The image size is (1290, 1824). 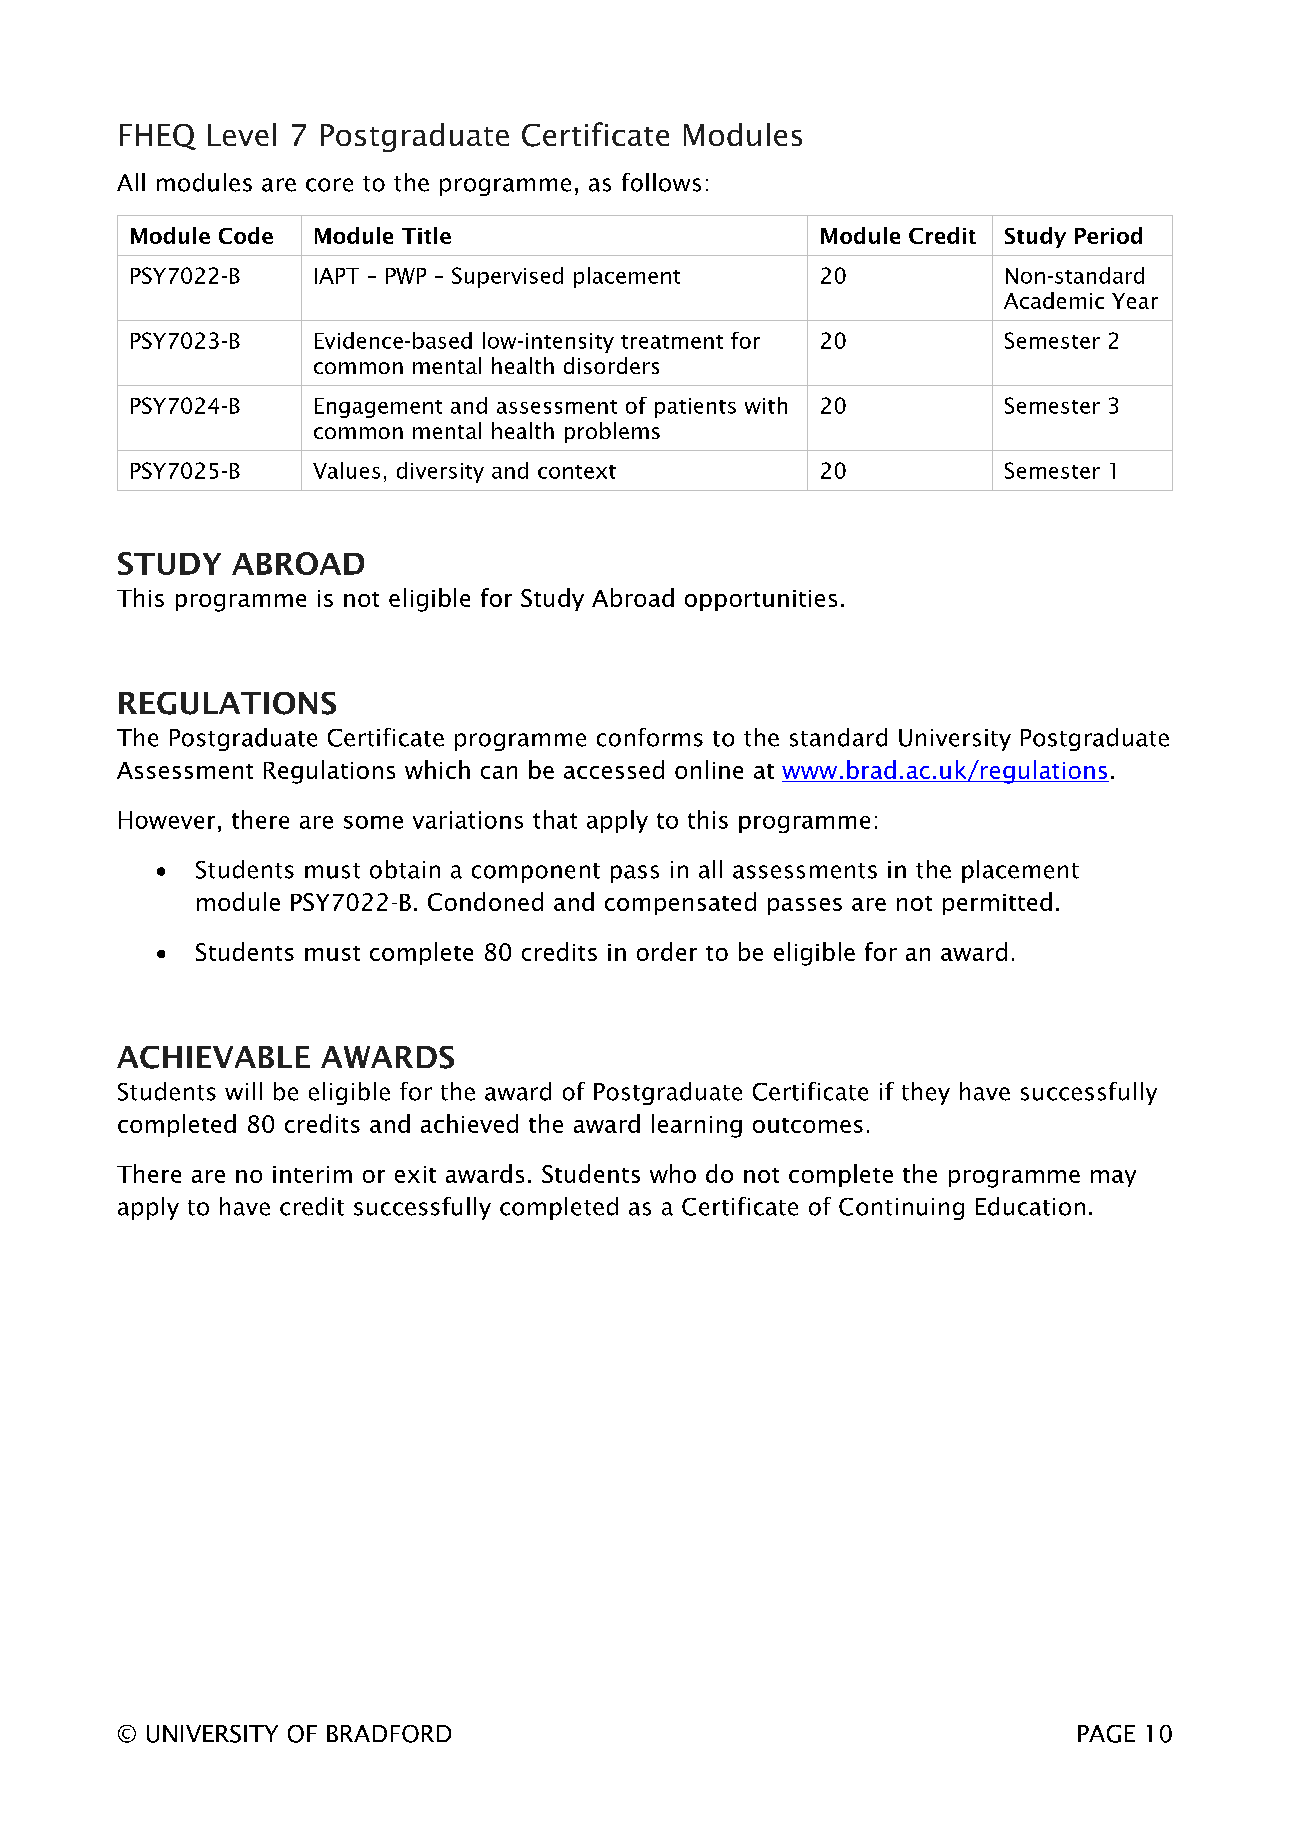 What do you see at coordinates (997, 903) in the page?
I see `permitted` at bounding box center [997, 903].
